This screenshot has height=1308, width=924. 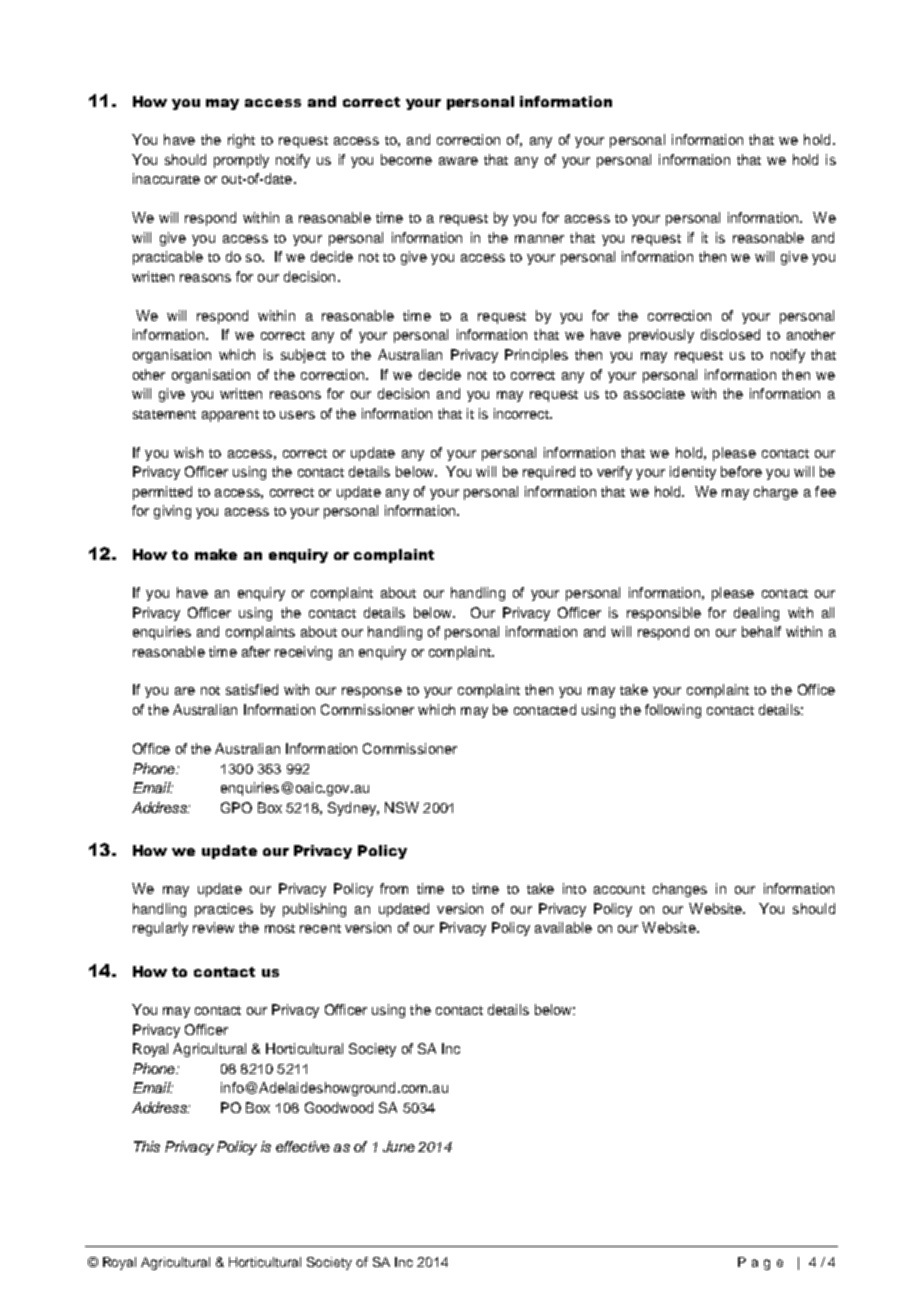 What do you see at coordinates (399, 1146) in the screenshot?
I see `June` at bounding box center [399, 1146].
